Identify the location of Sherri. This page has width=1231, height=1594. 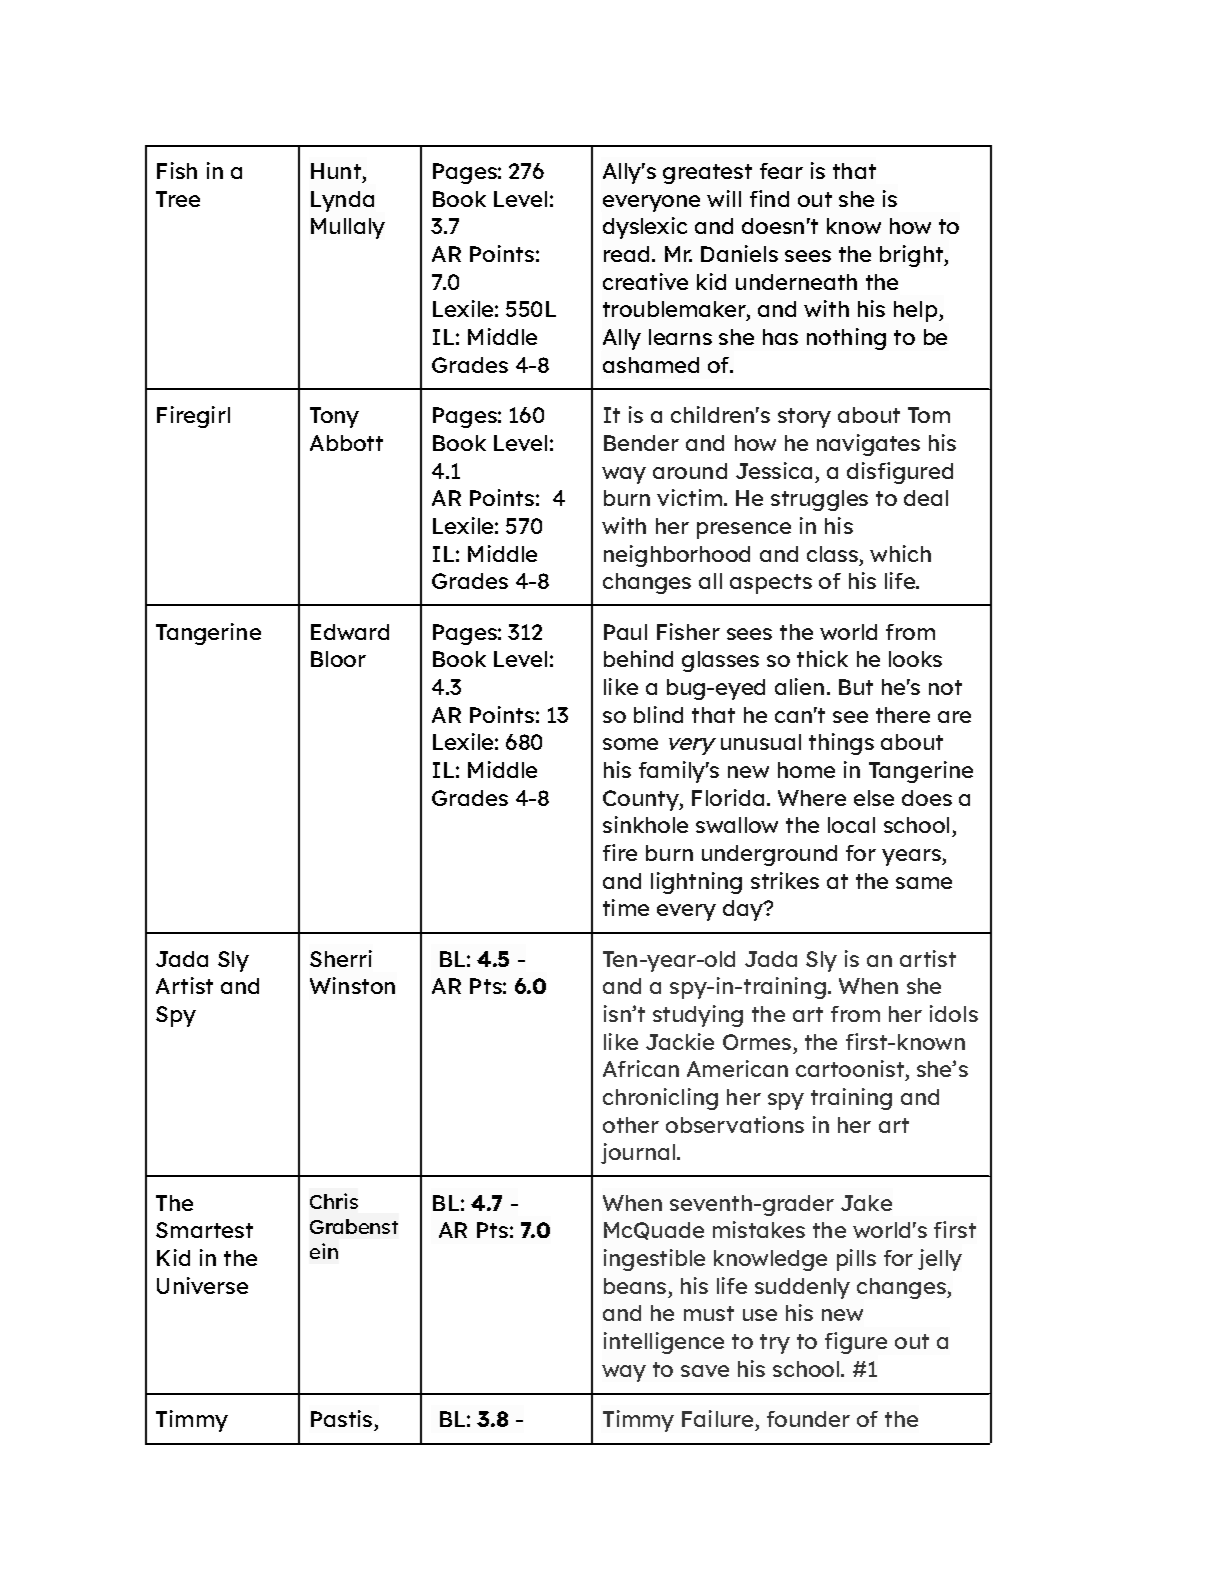
(341, 958).
